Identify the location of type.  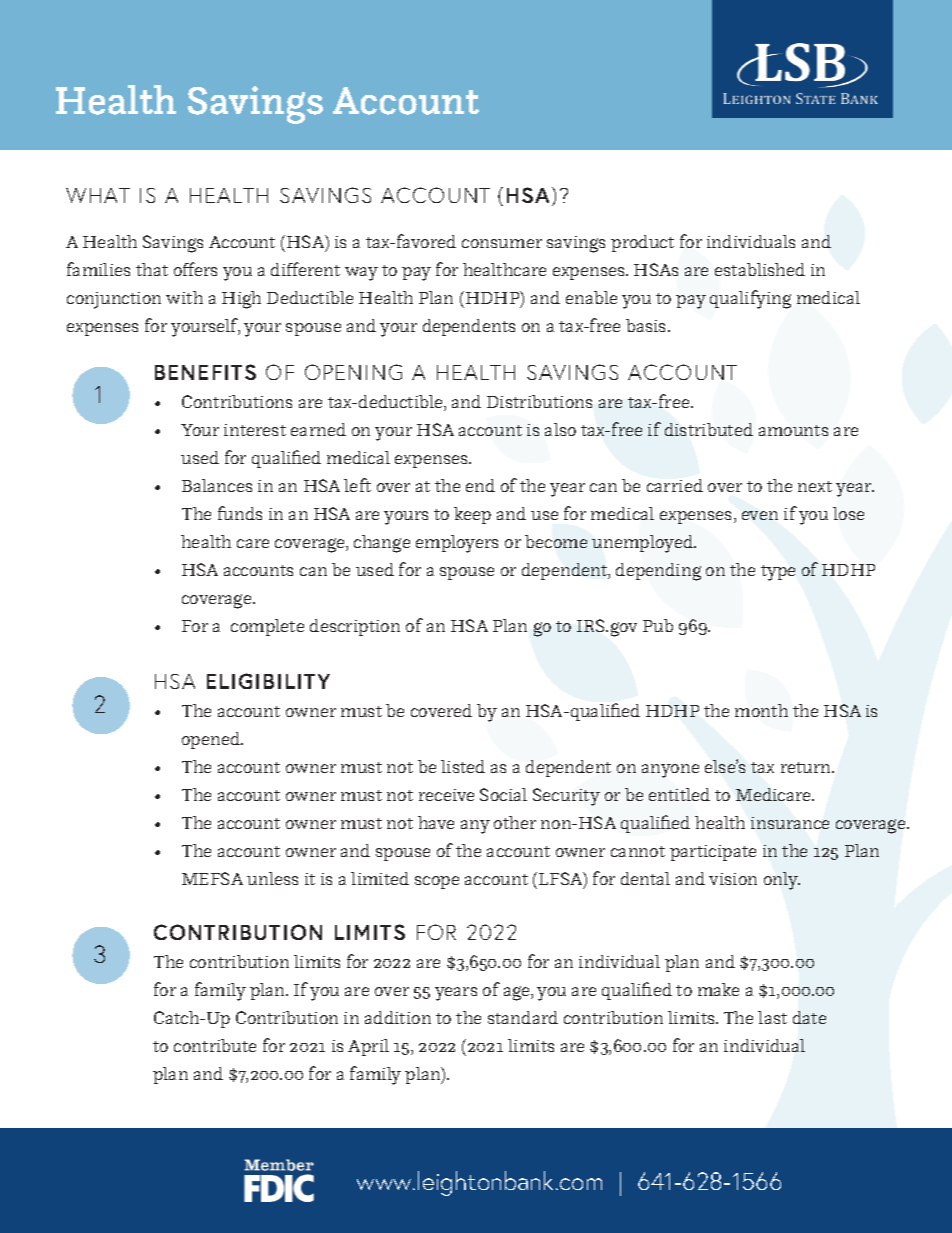
(778, 573).
